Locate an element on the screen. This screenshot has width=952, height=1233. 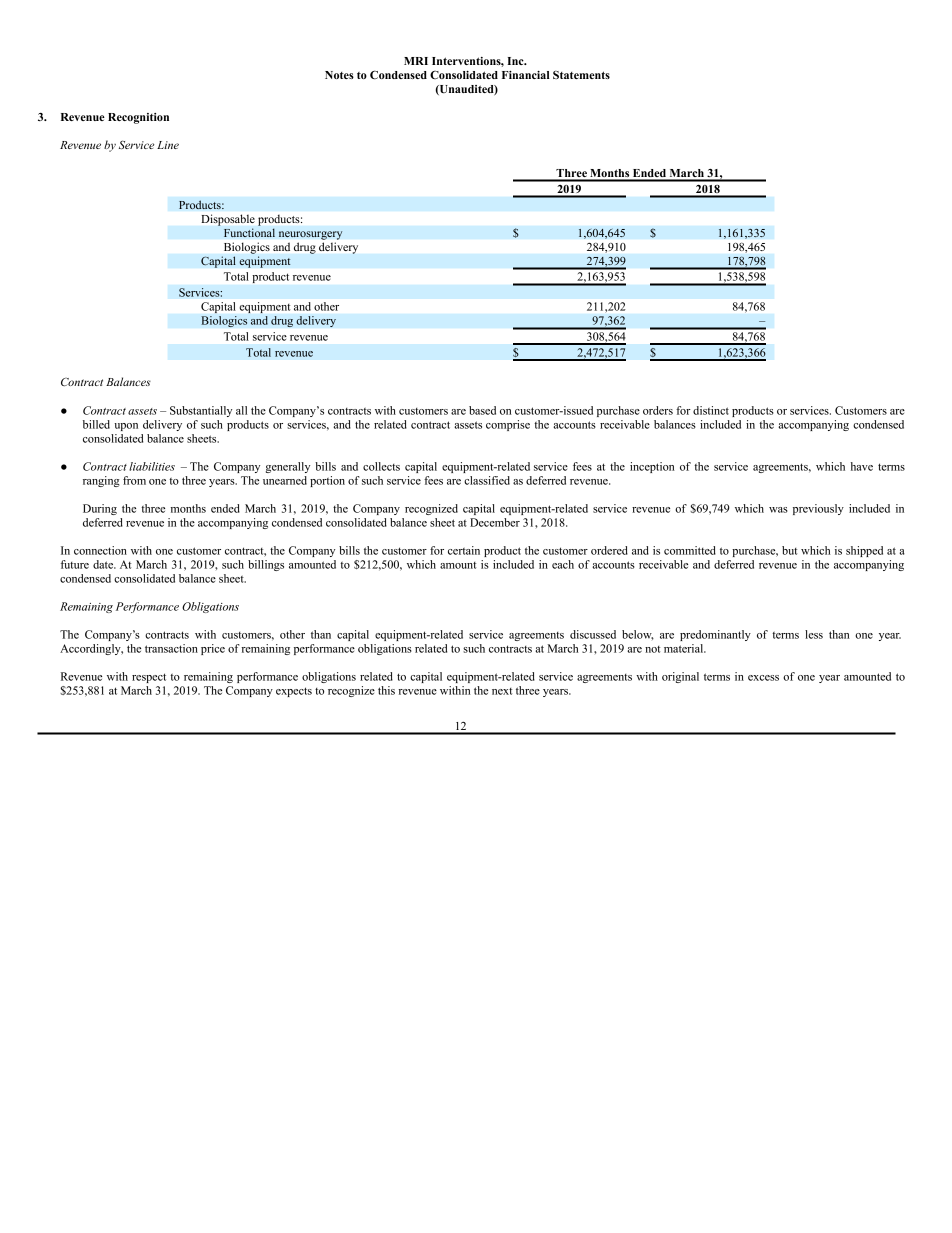
Disposable is located at coordinates (228, 220).
